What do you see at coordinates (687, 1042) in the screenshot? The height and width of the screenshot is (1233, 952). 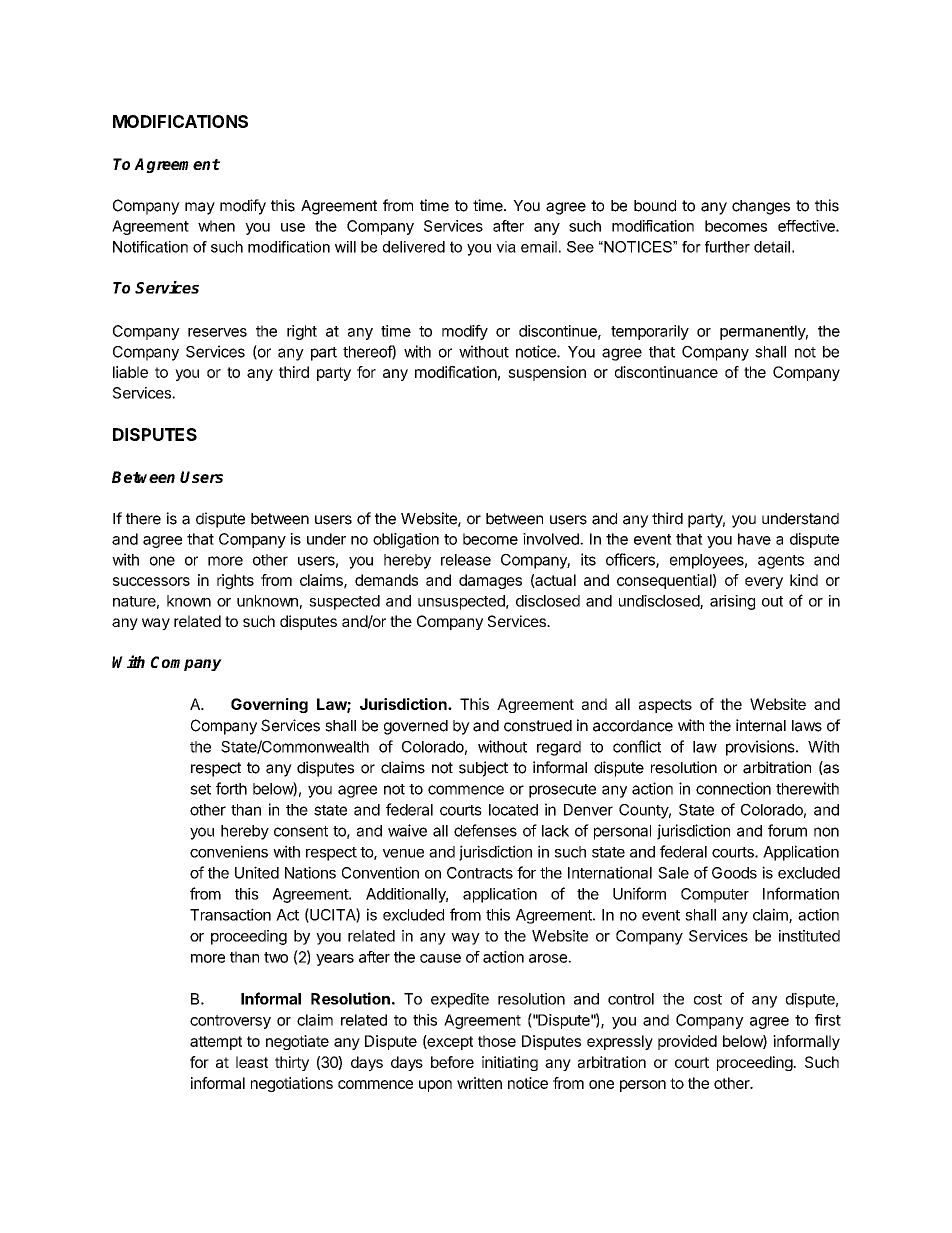 I see `provided` at bounding box center [687, 1042].
